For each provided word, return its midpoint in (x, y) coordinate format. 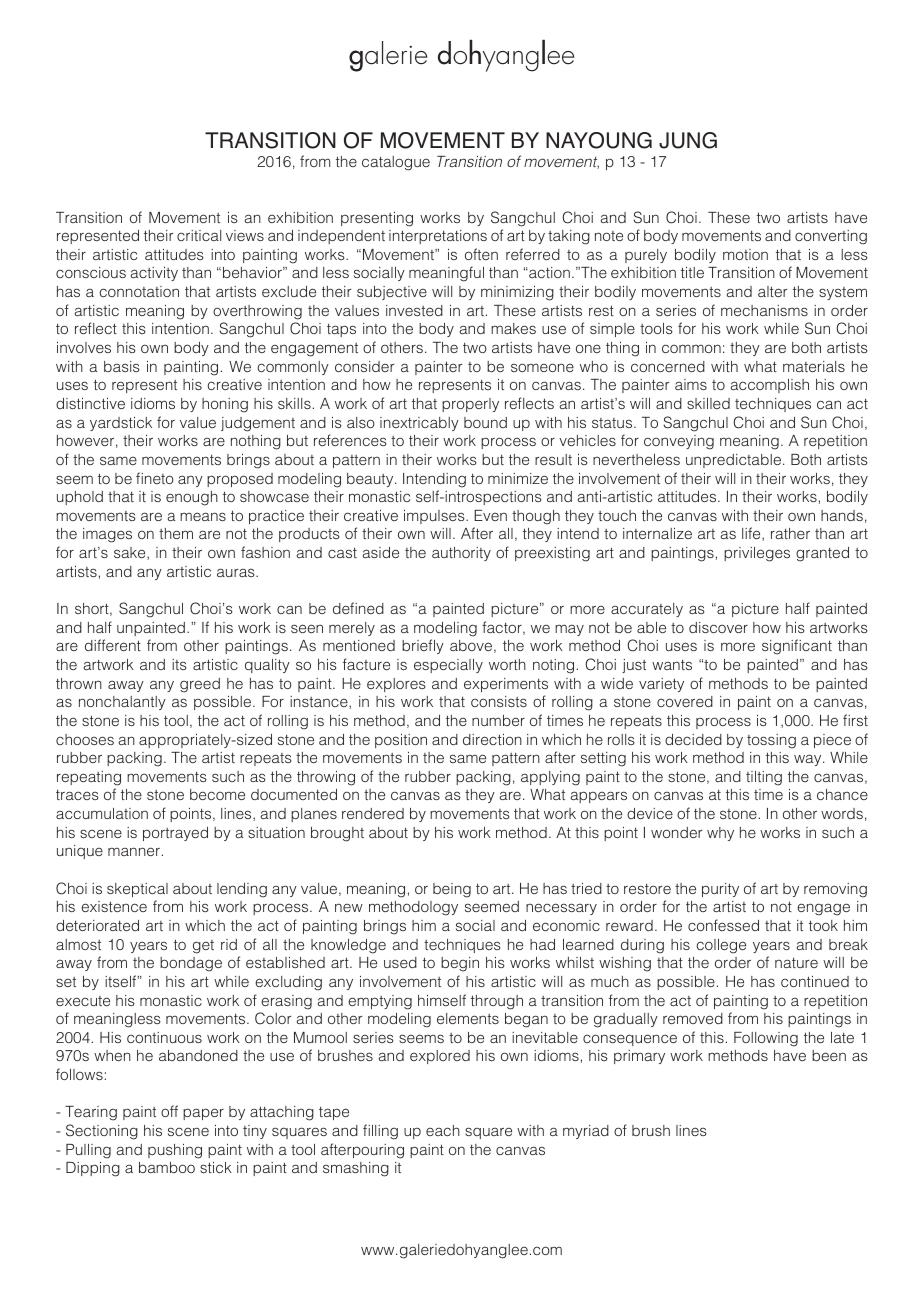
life (752, 534)
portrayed (175, 834)
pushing (175, 1151)
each (443, 1130)
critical (199, 235)
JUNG (688, 140)
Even (490, 515)
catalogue (396, 163)
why (720, 834)
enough (192, 498)
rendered (373, 813)
